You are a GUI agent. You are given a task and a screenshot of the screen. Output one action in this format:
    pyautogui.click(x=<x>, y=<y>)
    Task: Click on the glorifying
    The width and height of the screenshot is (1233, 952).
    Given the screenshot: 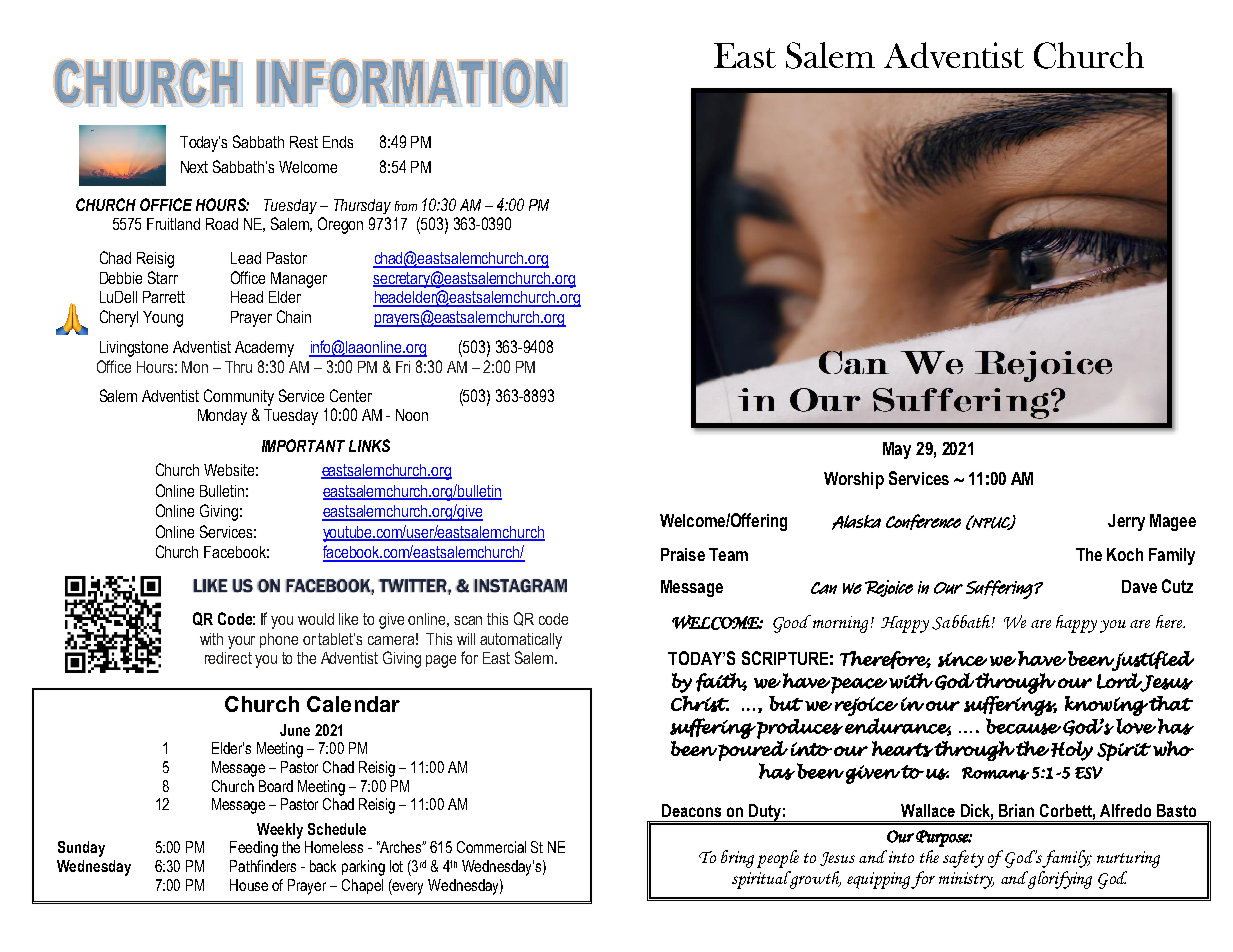 What is the action you would take?
    pyautogui.click(x=1059, y=880)
